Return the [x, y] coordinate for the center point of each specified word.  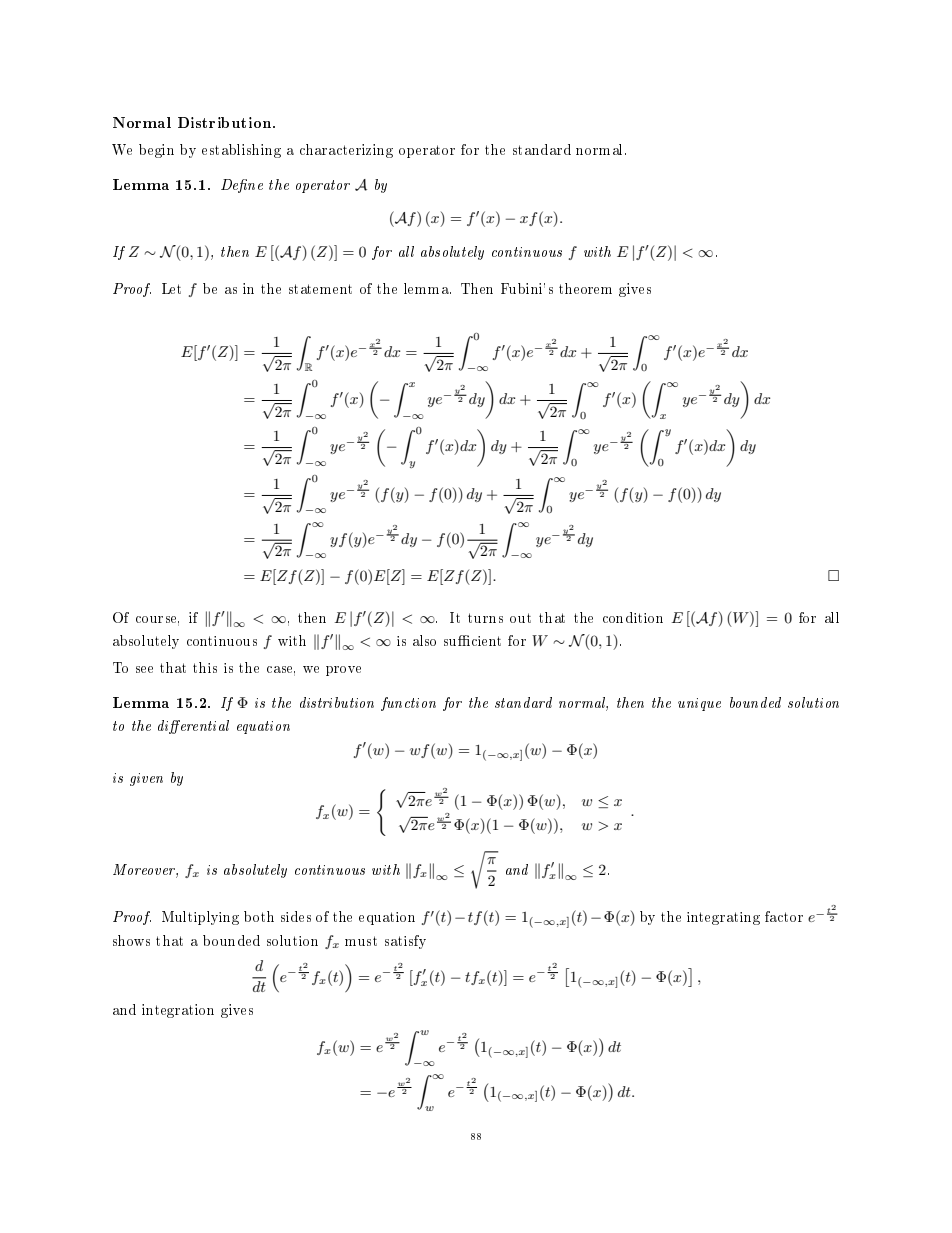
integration [178, 1011]
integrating [723, 918]
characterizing [346, 151]
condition [633, 617]
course [157, 620]
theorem [585, 288]
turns [485, 618]
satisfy [405, 942]
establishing [241, 151]
